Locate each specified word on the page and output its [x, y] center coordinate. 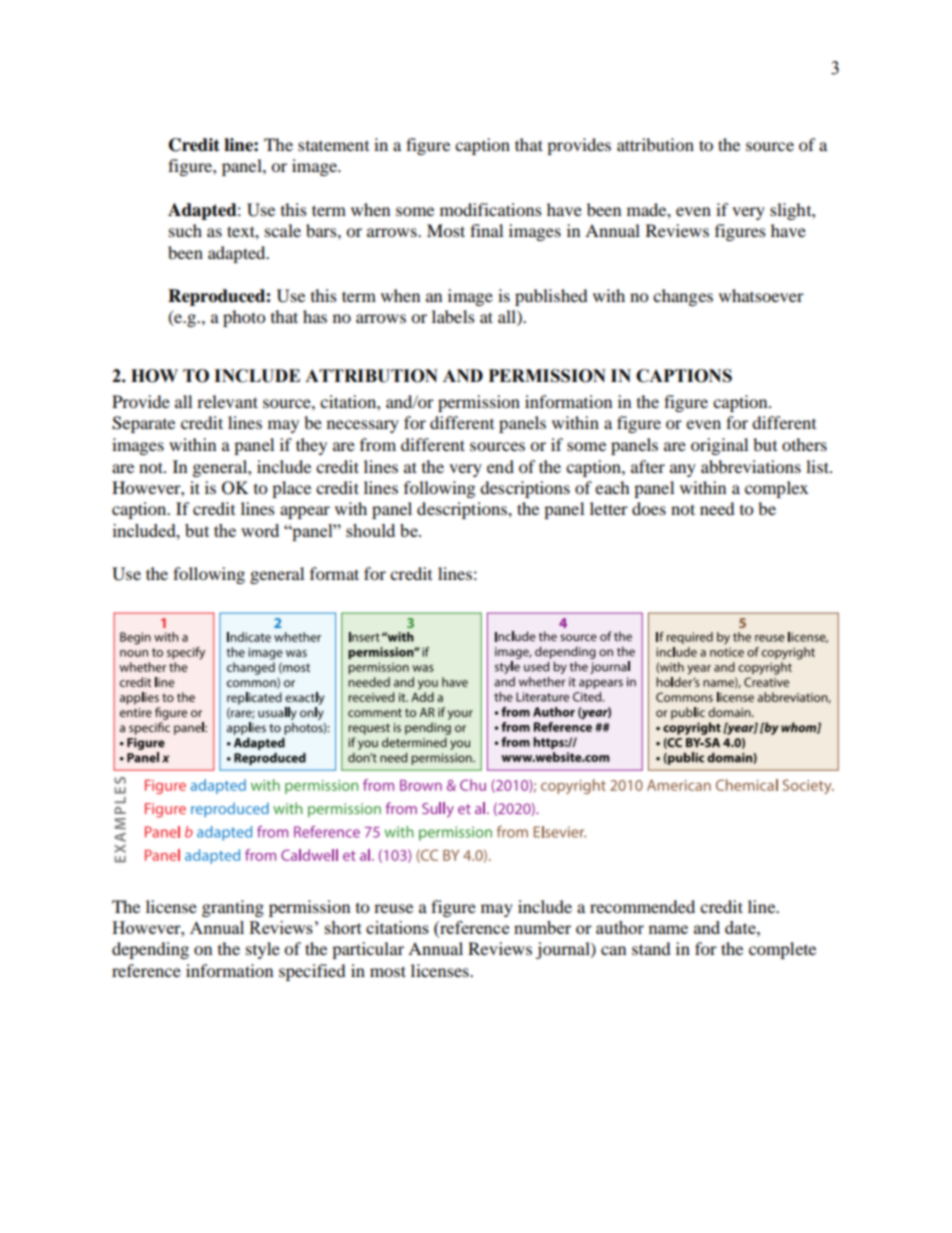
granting [233, 908]
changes [683, 297]
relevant [227, 401]
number [542, 927]
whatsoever [761, 295]
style [263, 950]
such [185, 230]
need [717, 508]
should [370, 530]
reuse [393, 908]
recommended [642, 906]
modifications [491, 209]
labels [453, 316]
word [260, 530]
